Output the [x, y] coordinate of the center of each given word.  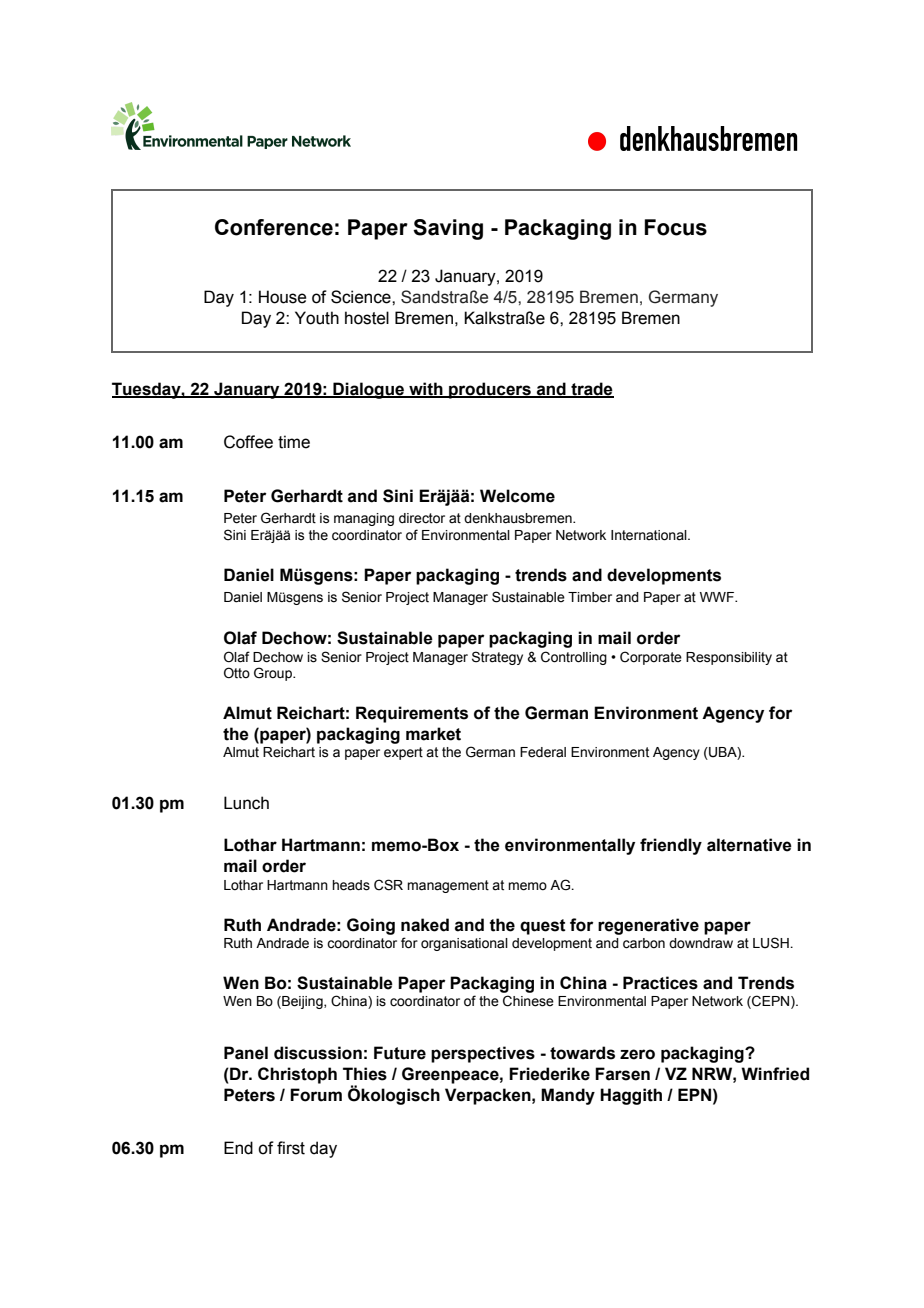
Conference [274, 227]
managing [364, 519]
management [448, 886]
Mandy [568, 1096]
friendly [671, 846]
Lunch [246, 803]
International [650, 535]
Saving [448, 229]
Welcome [517, 496]
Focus [675, 227]
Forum [316, 1095]
